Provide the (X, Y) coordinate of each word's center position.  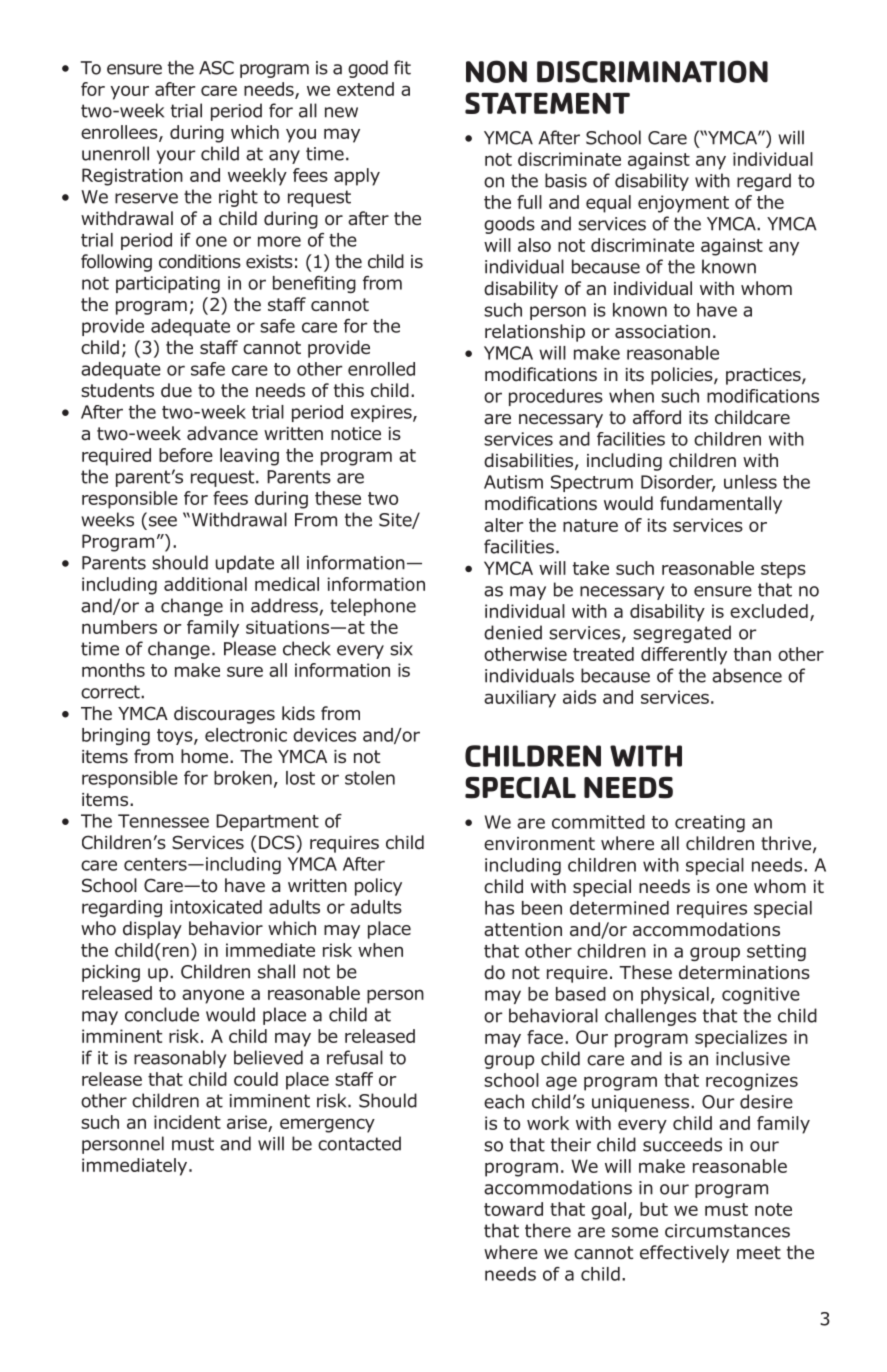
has (499, 908)
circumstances (727, 1231)
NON (496, 71)
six (401, 649)
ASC (216, 68)
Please (250, 648)
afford (657, 417)
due (176, 390)
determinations (744, 972)
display (152, 930)
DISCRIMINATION (652, 71)
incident (187, 1122)
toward (513, 1209)
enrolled (381, 369)
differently (684, 656)
